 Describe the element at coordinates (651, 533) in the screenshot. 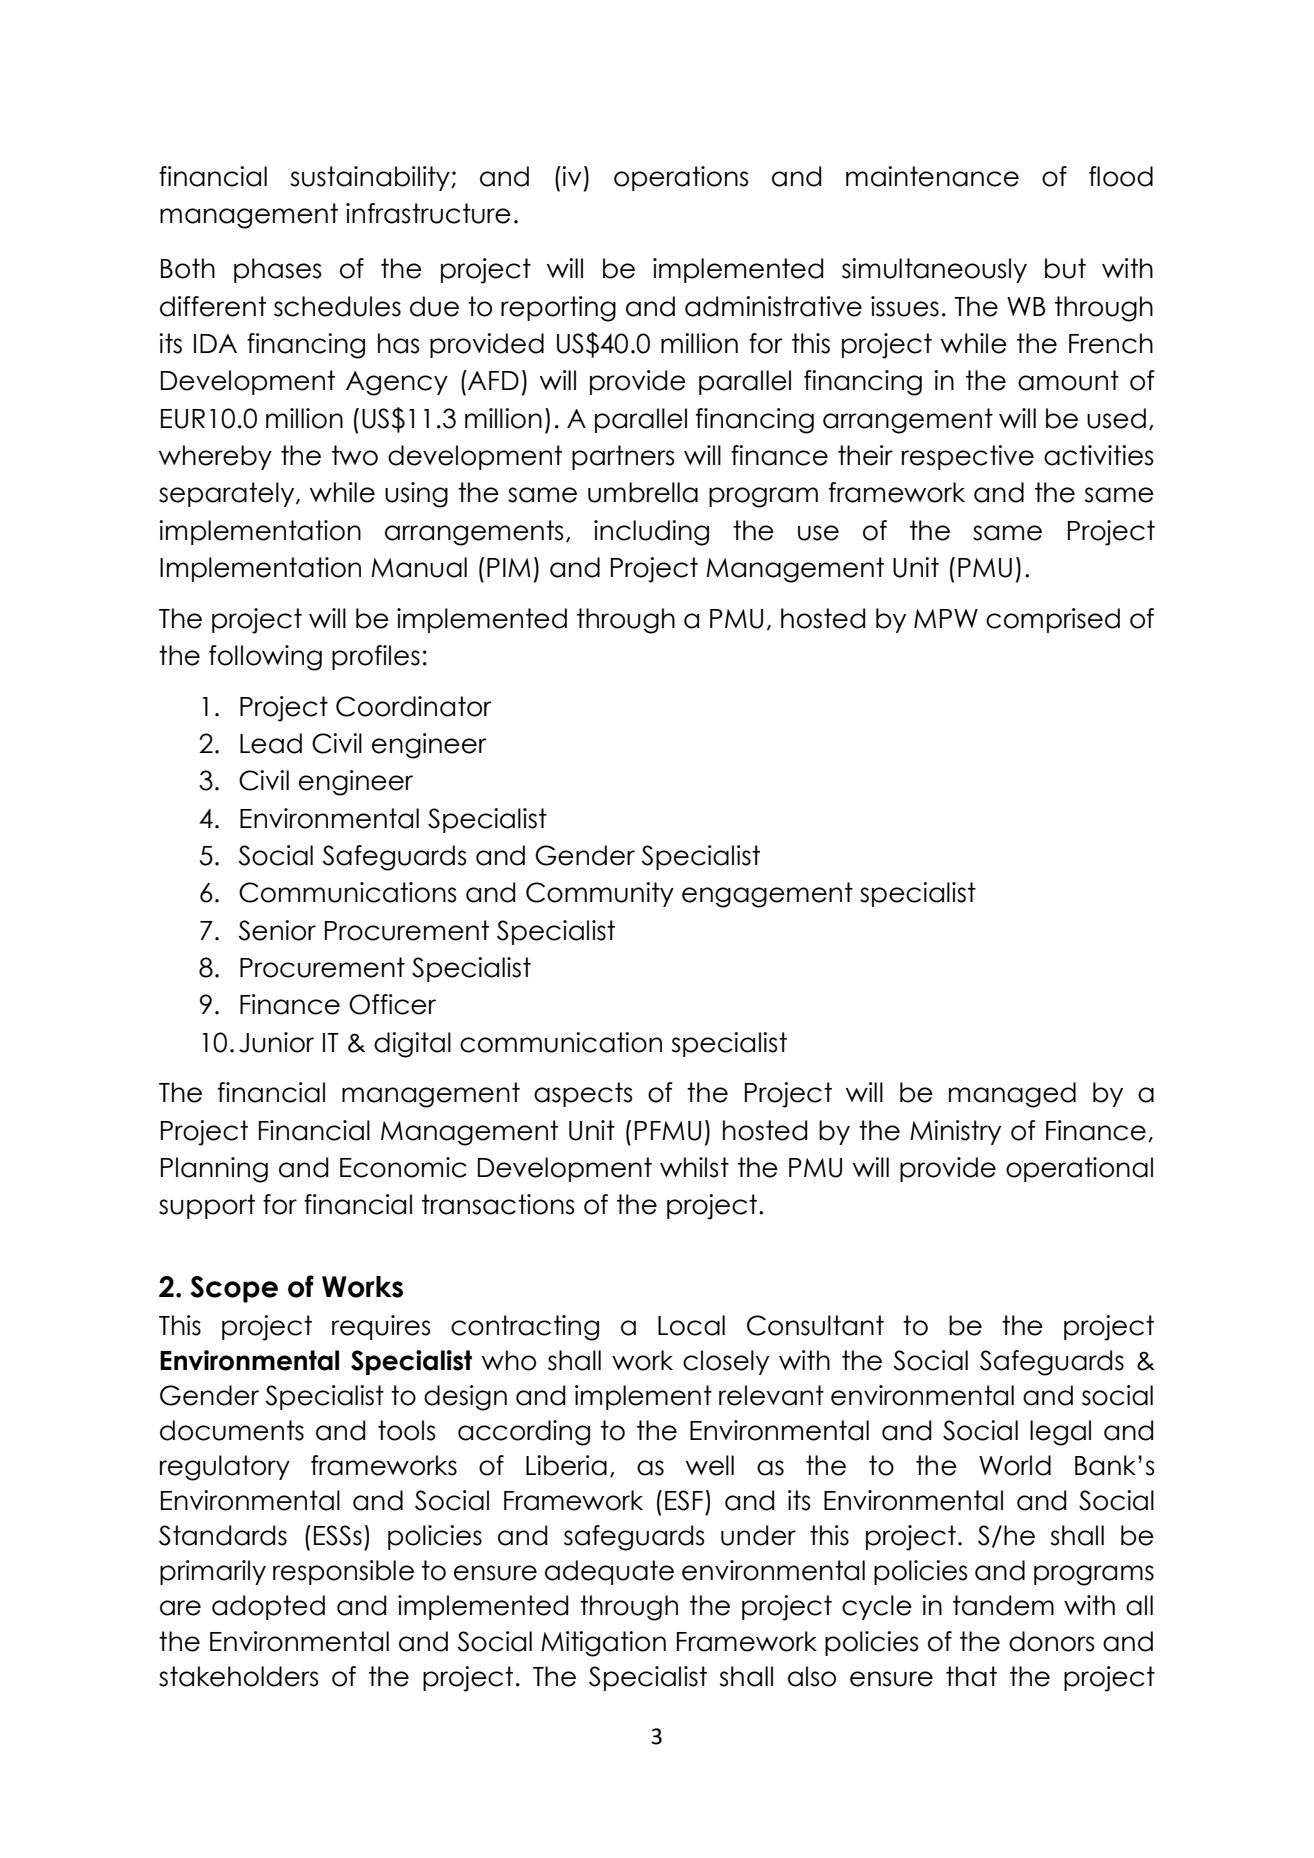

I see `including` at that location.
